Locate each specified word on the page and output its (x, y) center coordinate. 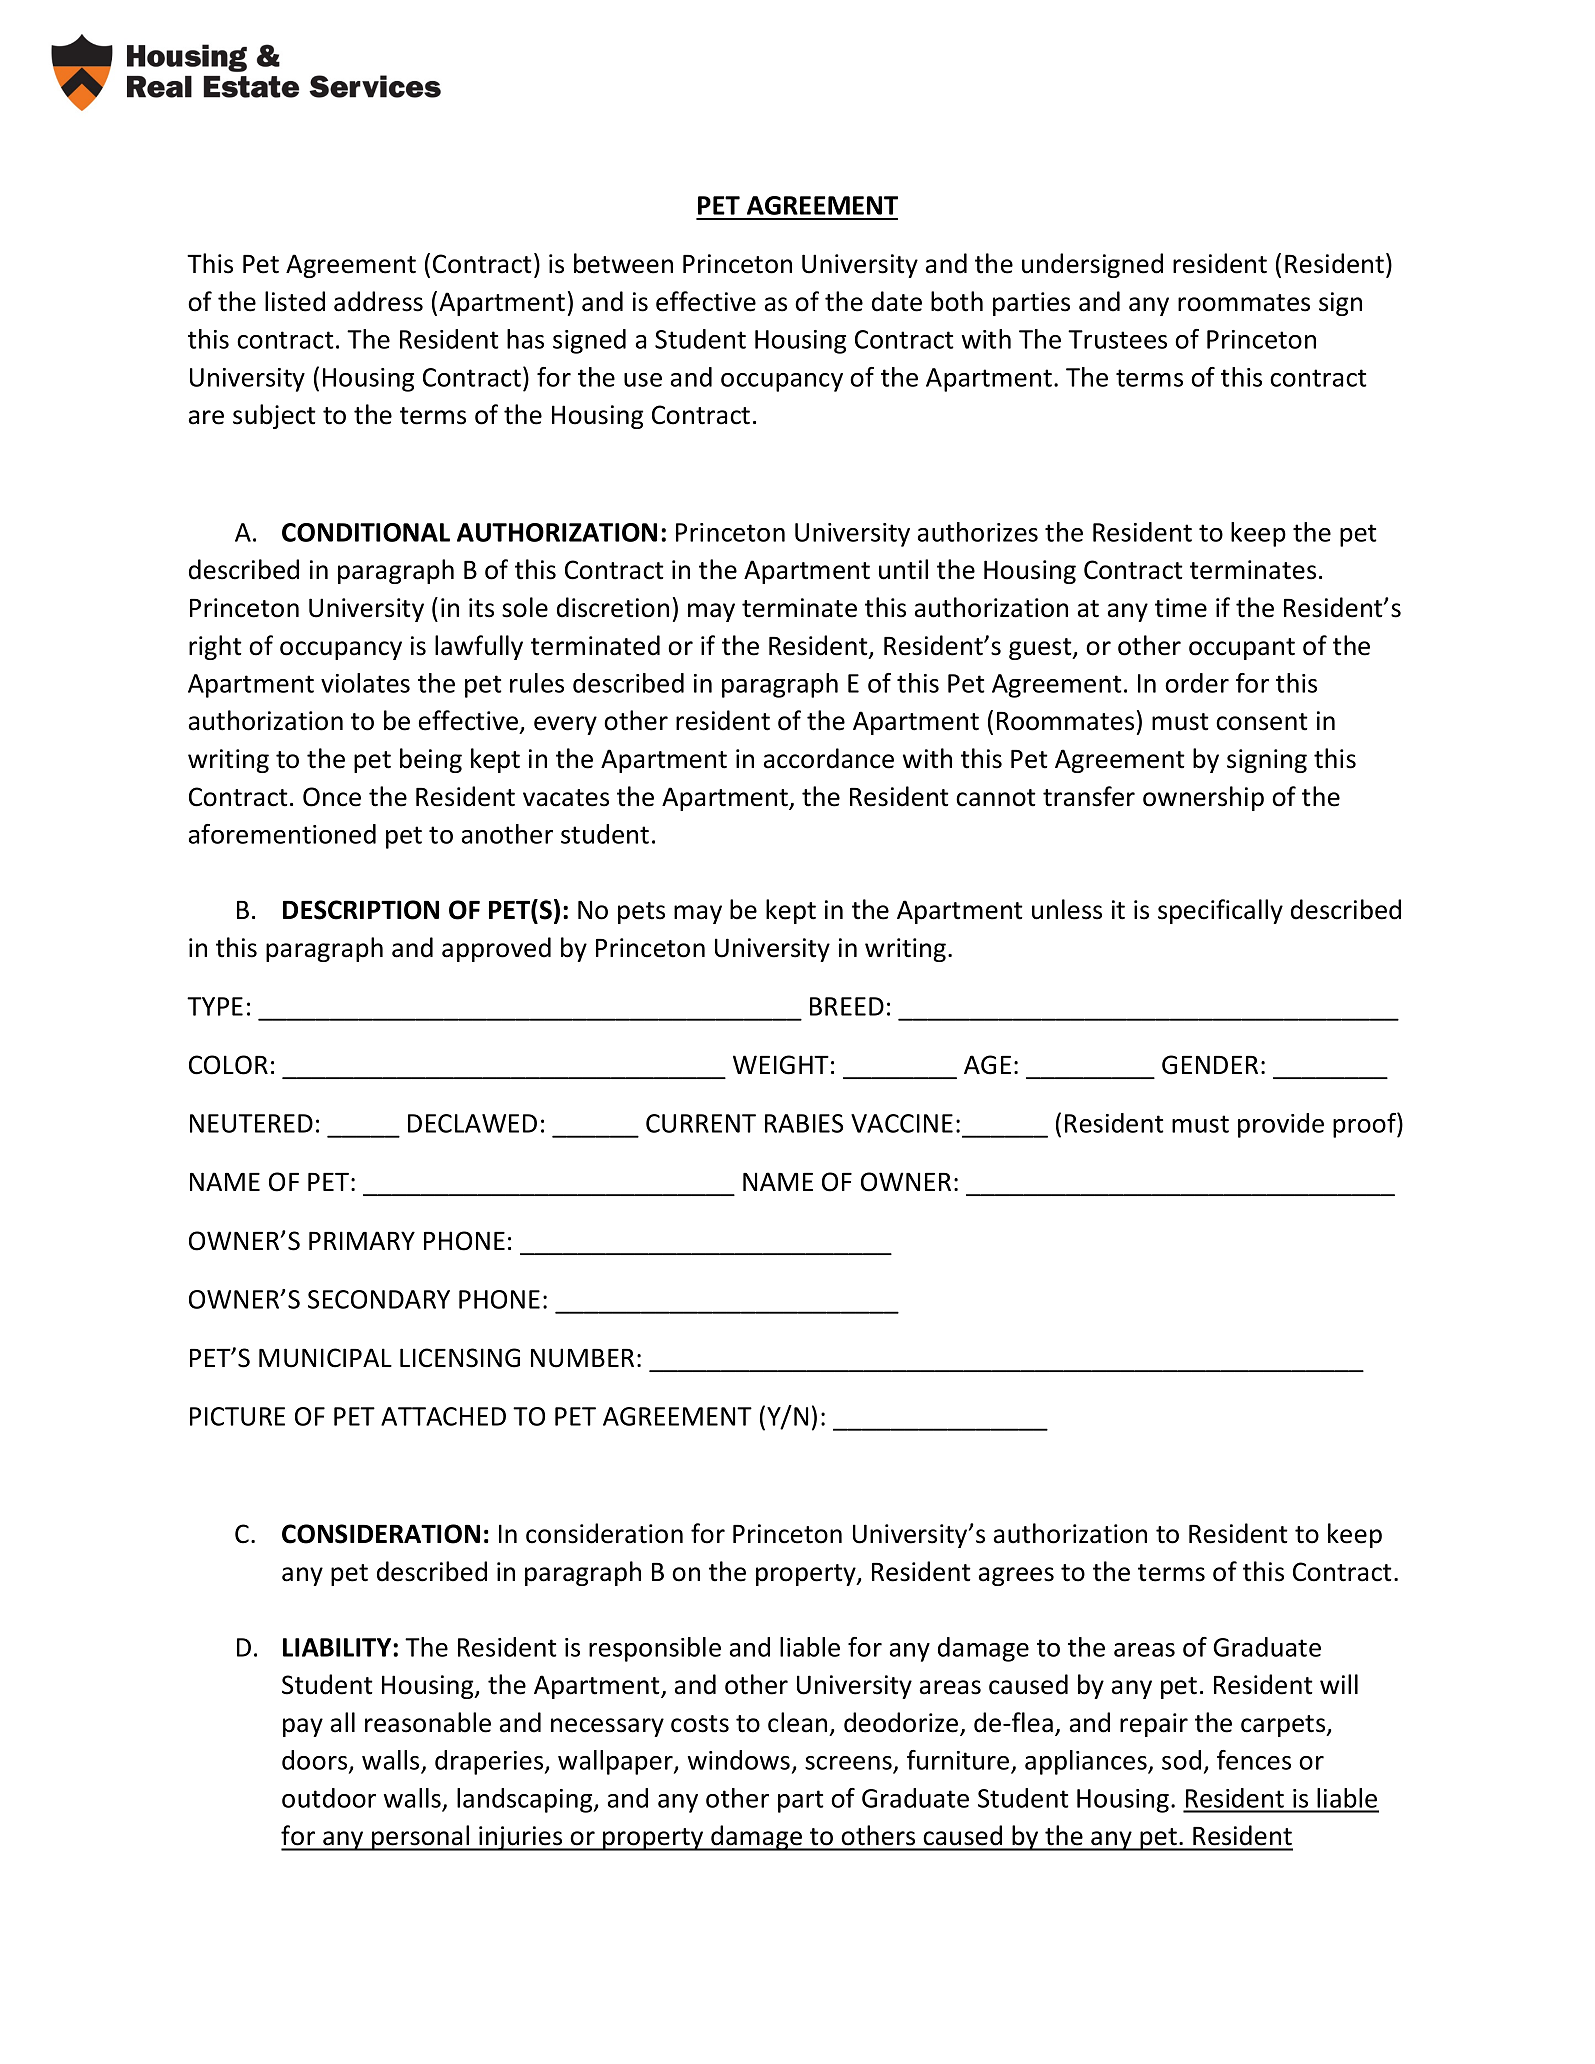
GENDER (1210, 1065)
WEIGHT (781, 1065)
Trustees (1117, 339)
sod (1181, 1760)
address (378, 301)
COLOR (228, 1065)
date (897, 301)
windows (740, 1761)
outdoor (329, 1798)
